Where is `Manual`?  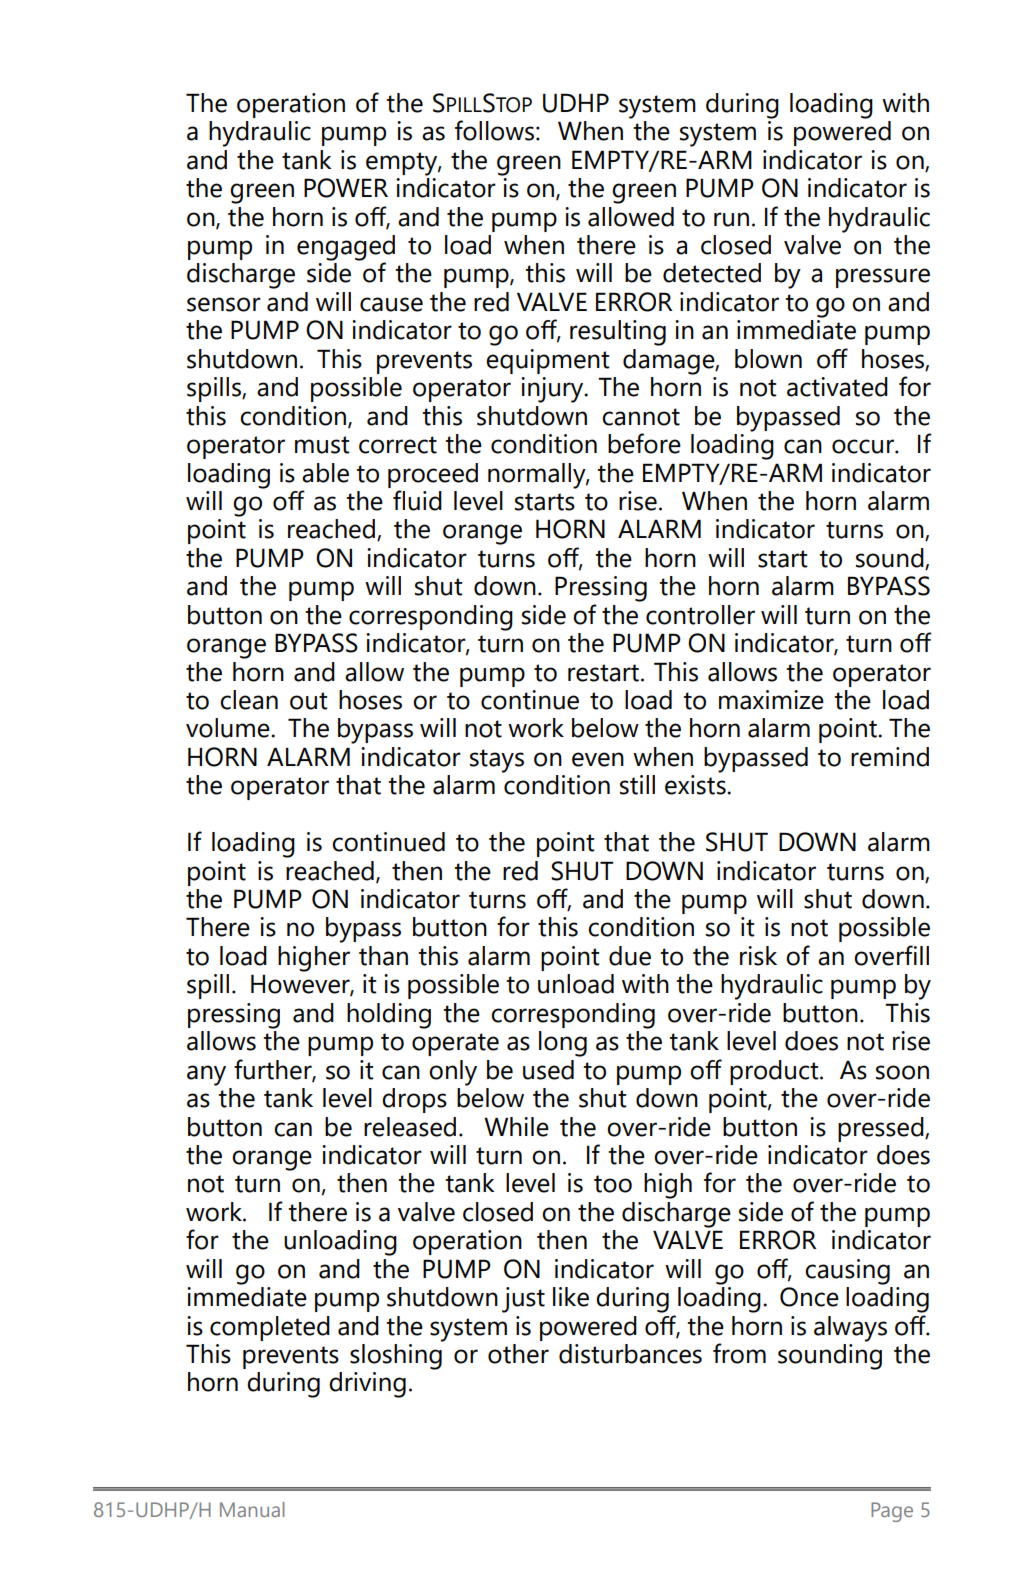 Manual is located at coordinates (252, 1509).
